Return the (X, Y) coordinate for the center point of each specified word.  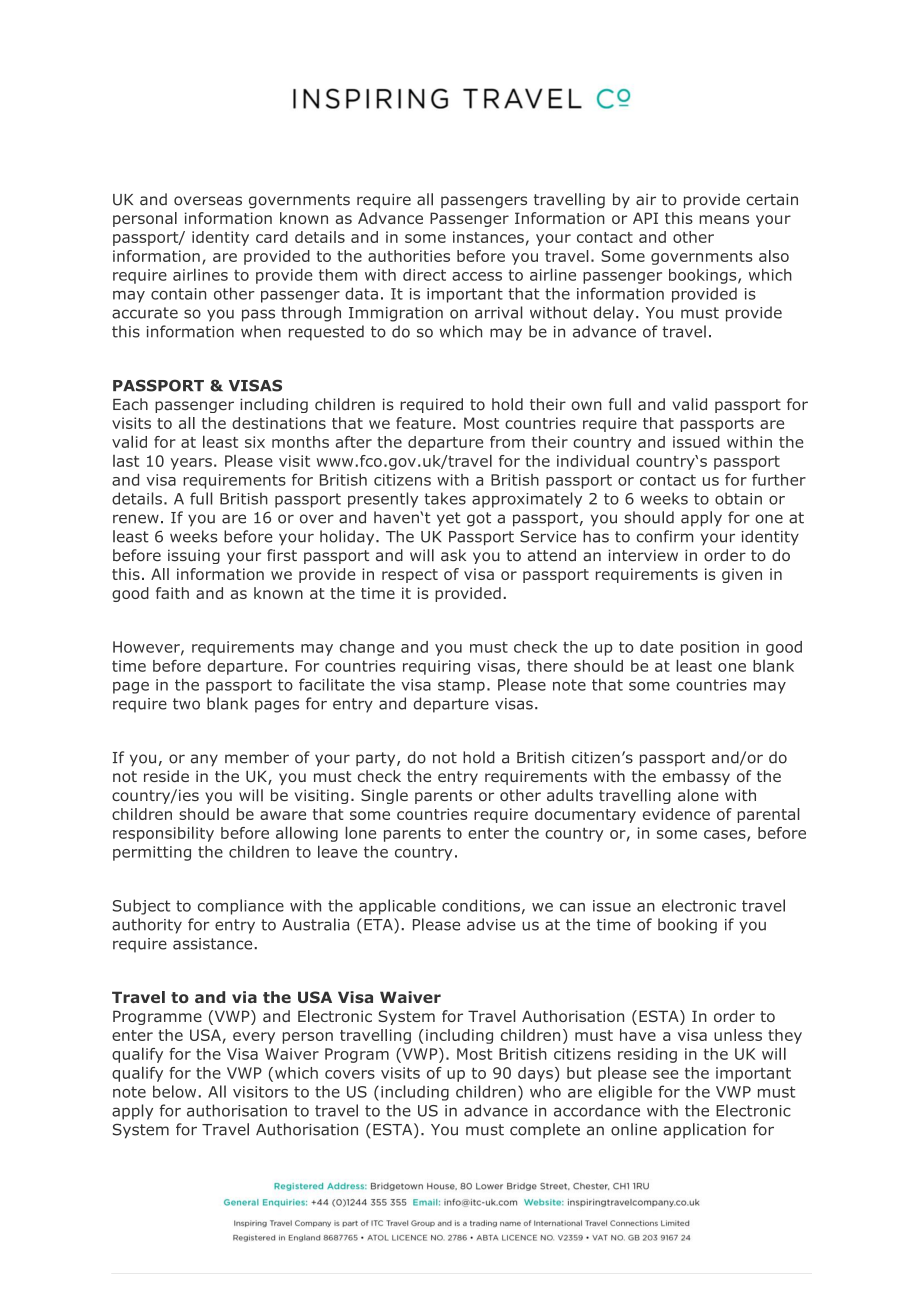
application (704, 1131)
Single (384, 796)
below (176, 1091)
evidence (676, 814)
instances (488, 237)
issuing (194, 556)
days (535, 1074)
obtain (738, 498)
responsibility (163, 834)
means (724, 219)
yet (448, 519)
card (272, 237)
